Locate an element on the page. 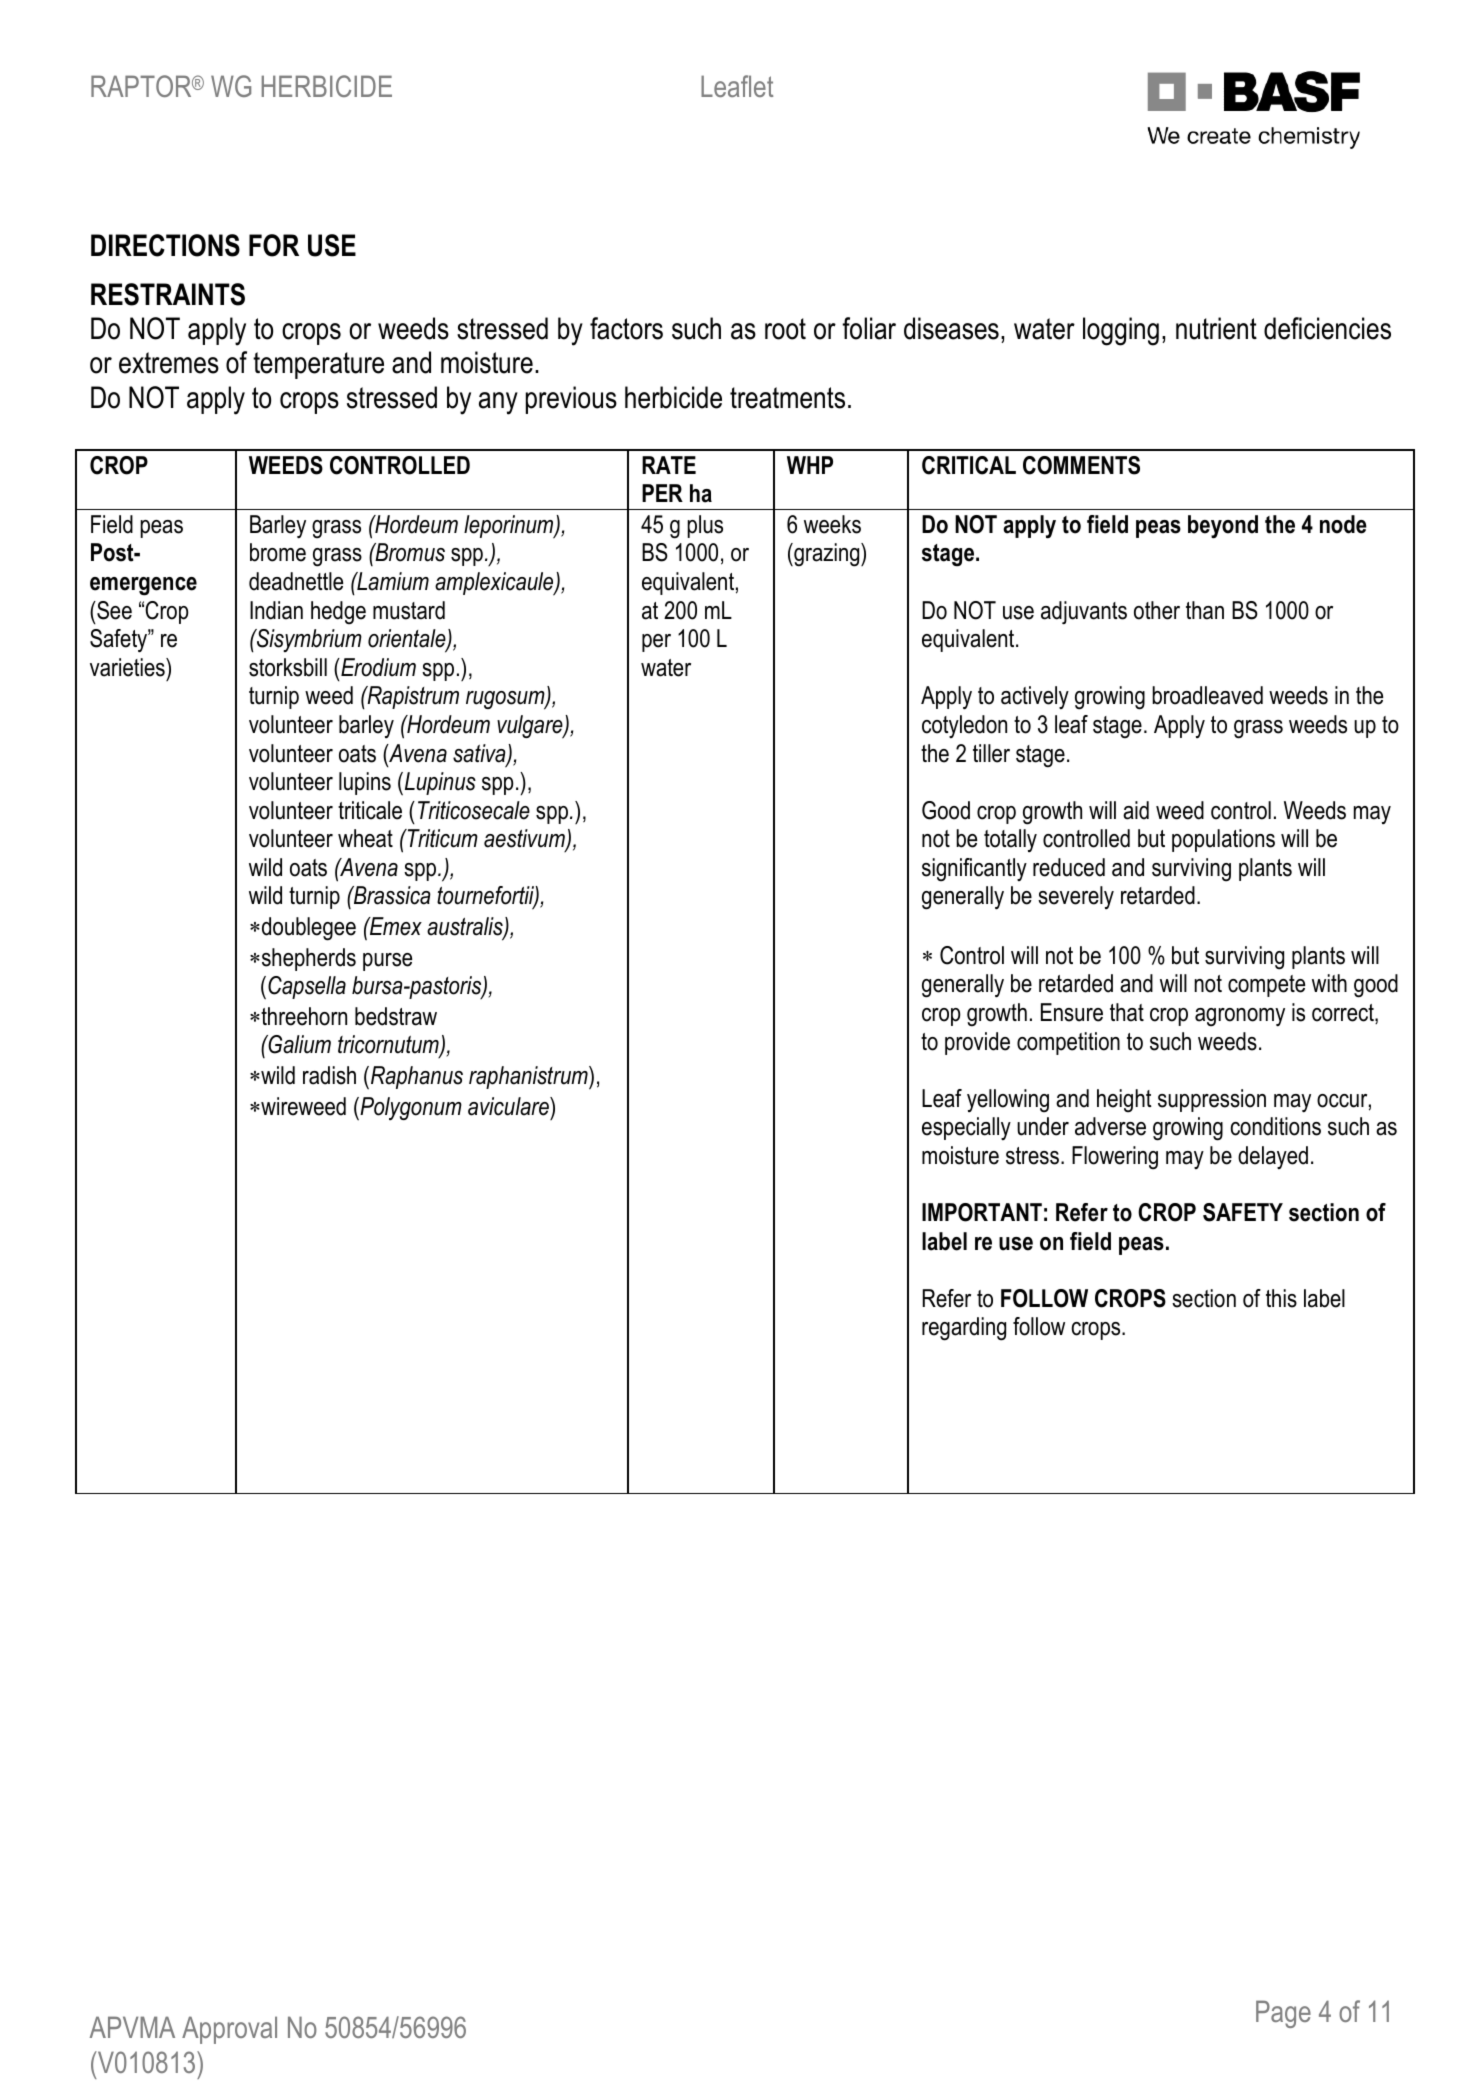  Page is located at coordinates (1283, 2014).
